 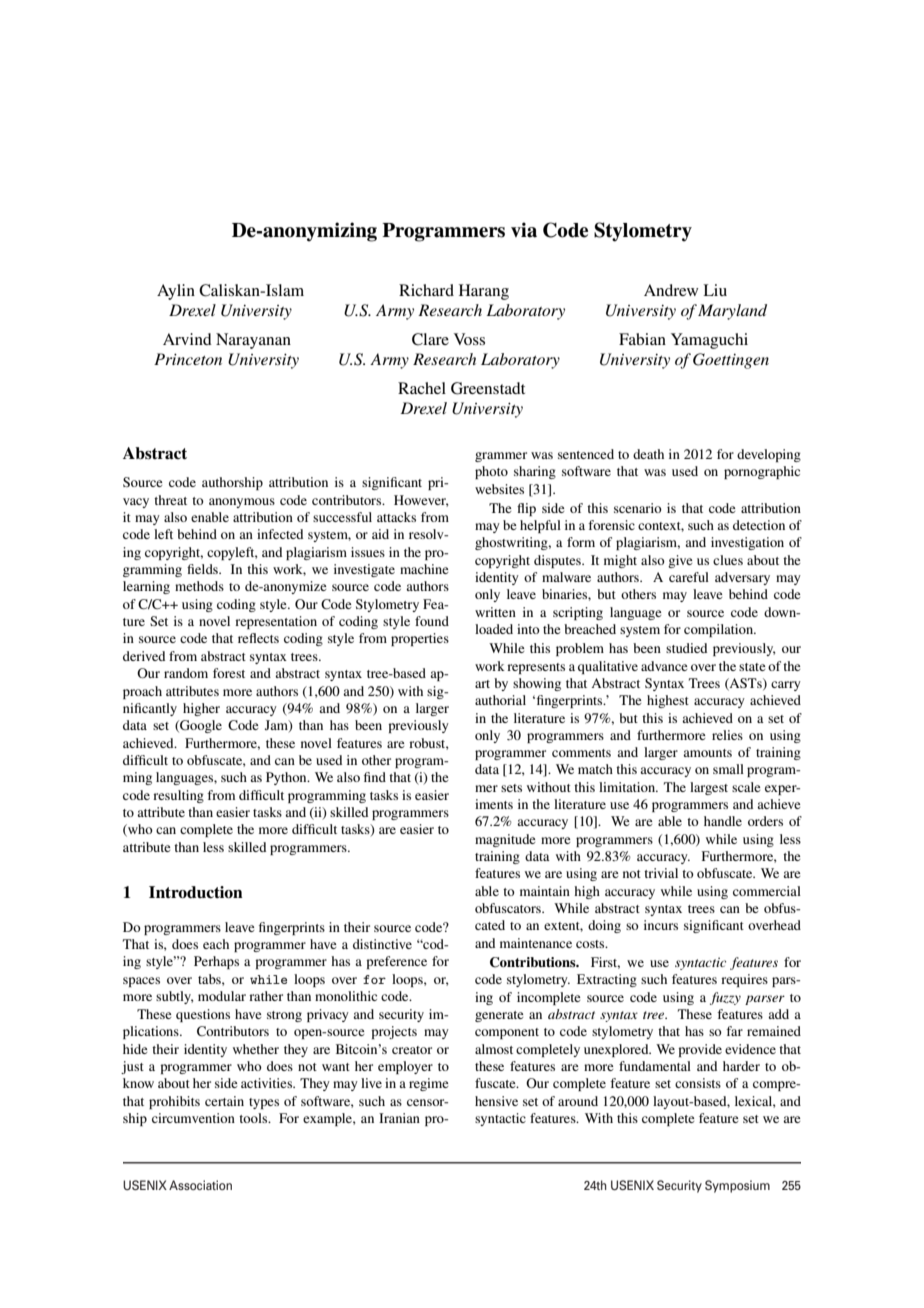 What do you see at coordinates (737, 1186) in the document?
I see `Symposium` at bounding box center [737, 1186].
